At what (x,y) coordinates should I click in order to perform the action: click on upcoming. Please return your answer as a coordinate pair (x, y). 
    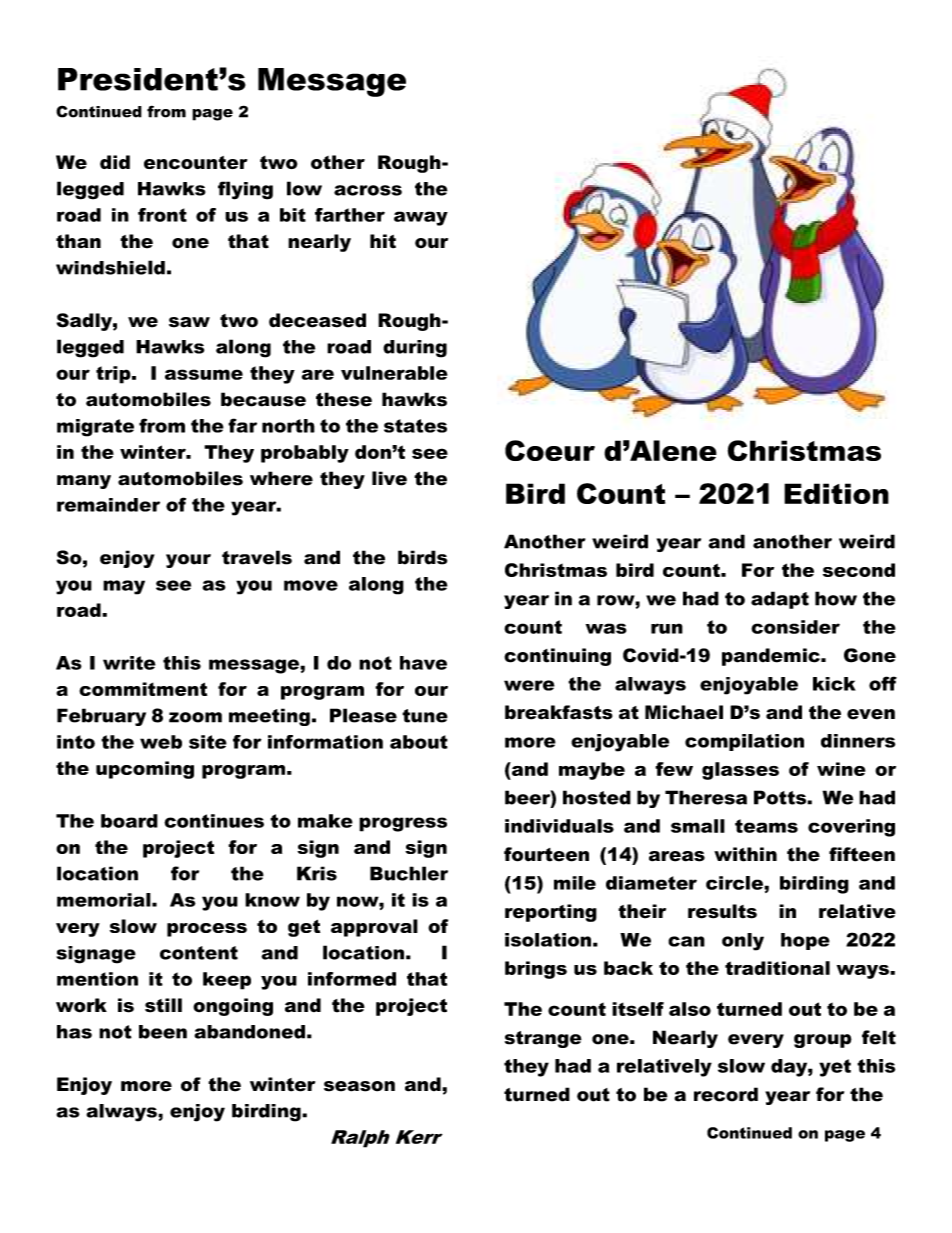
    Looking at the image, I should click on (145, 770).
